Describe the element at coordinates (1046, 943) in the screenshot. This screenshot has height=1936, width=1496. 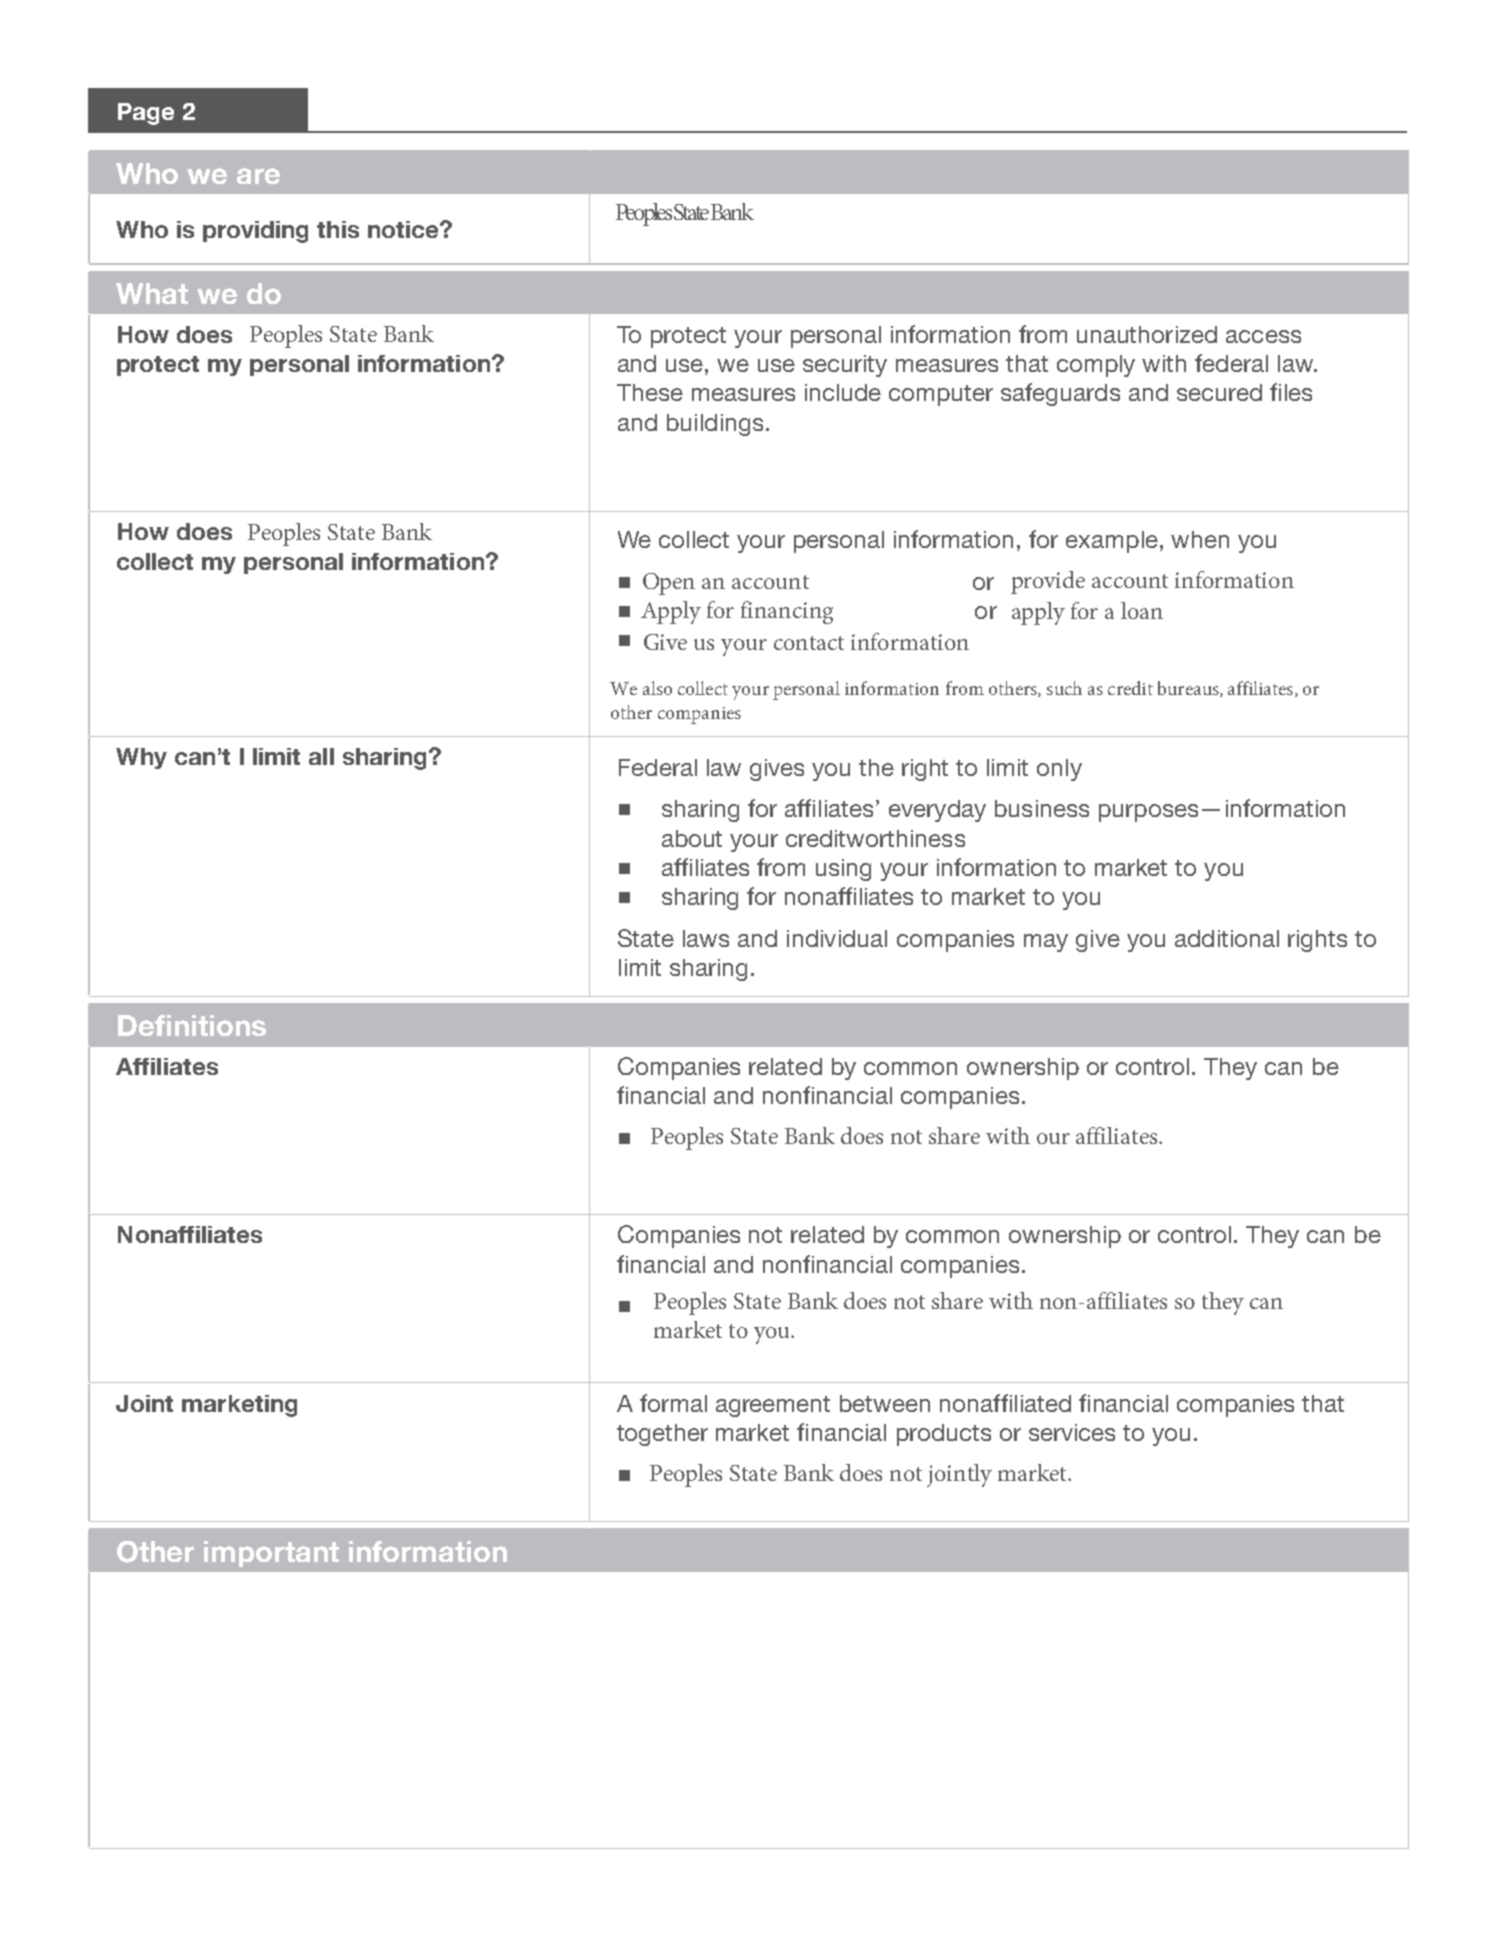
I see `may` at that location.
